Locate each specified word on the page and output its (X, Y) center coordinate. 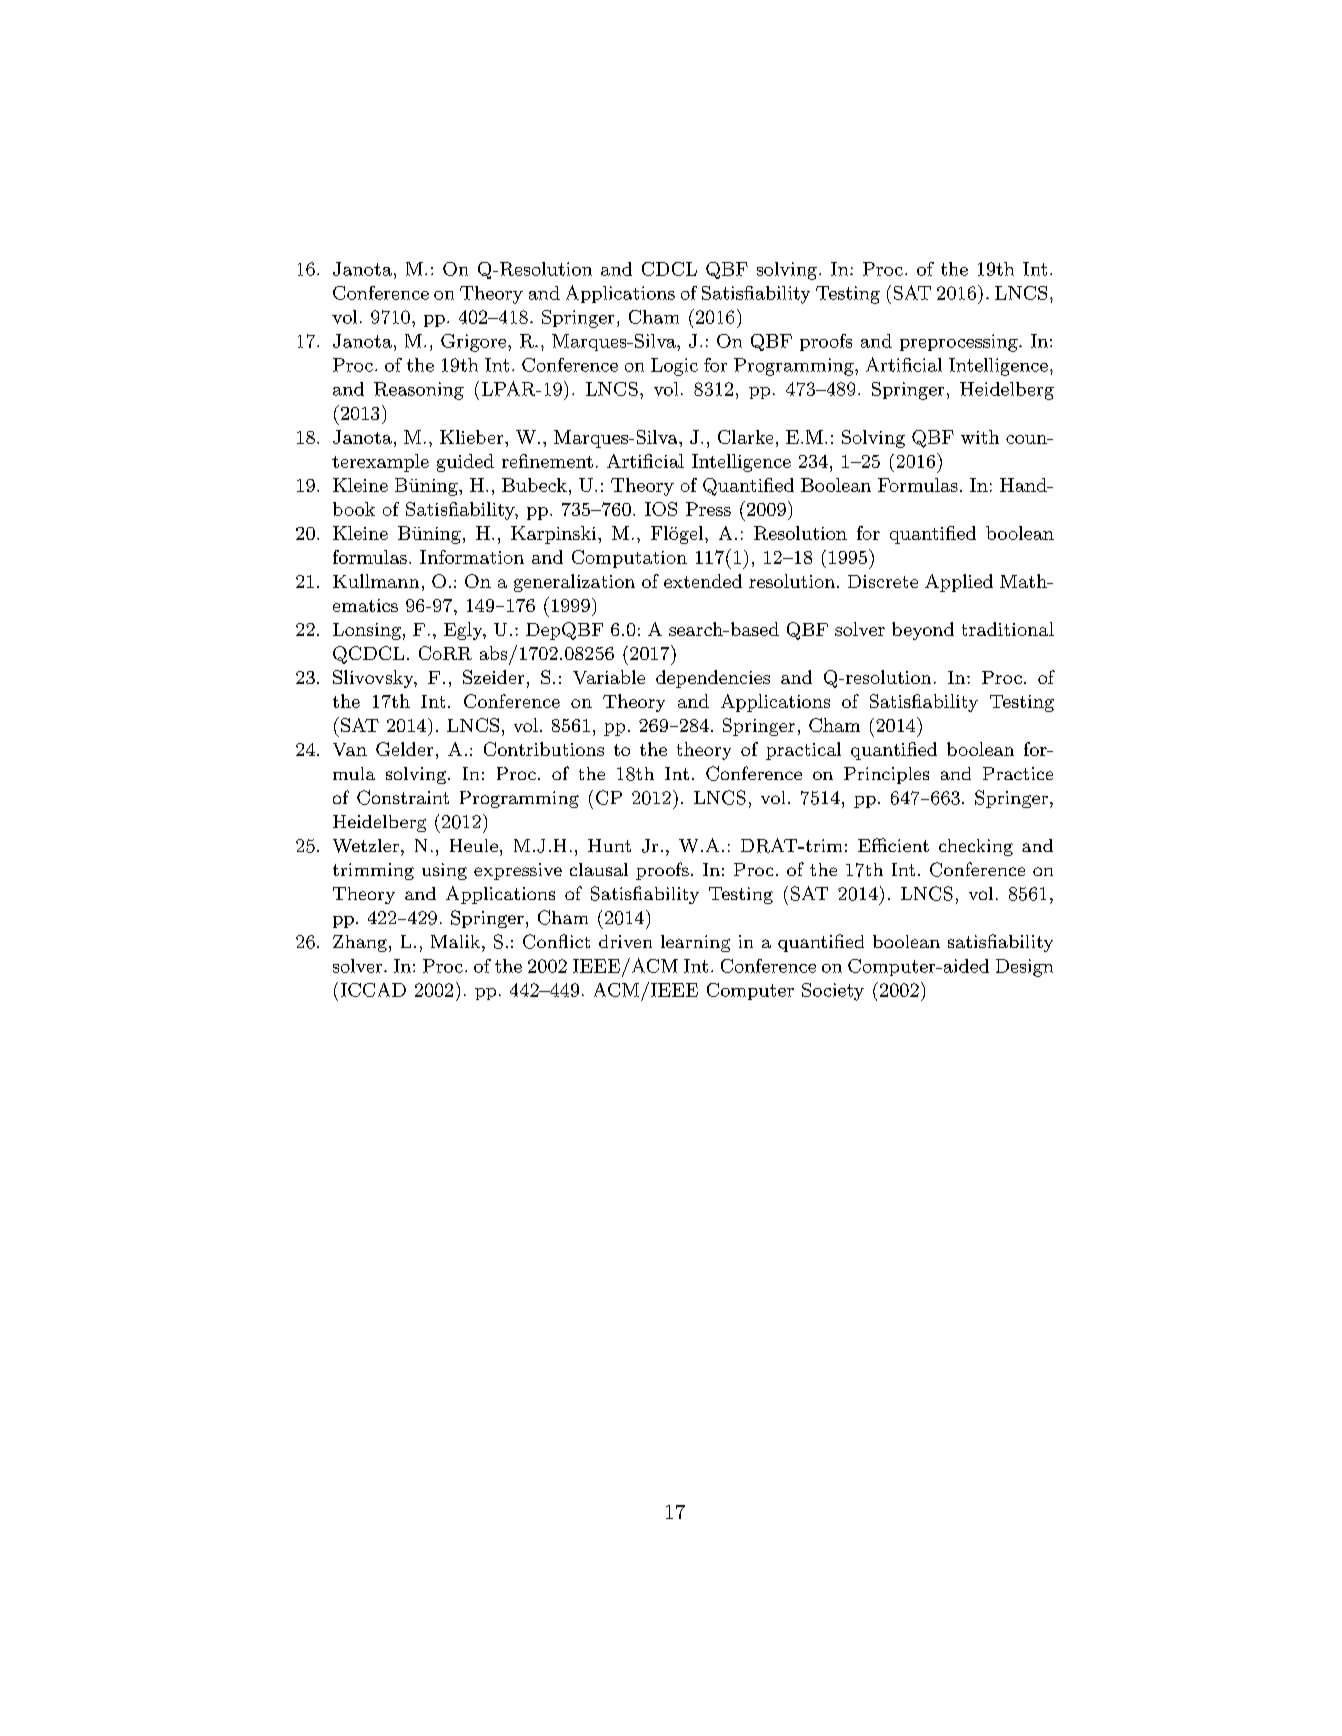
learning (695, 943)
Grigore (473, 343)
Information (472, 557)
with (980, 437)
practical (803, 751)
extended (703, 581)
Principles (886, 775)
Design (1024, 968)
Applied (959, 583)
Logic (674, 367)
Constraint (403, 797)
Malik (455, 941)
